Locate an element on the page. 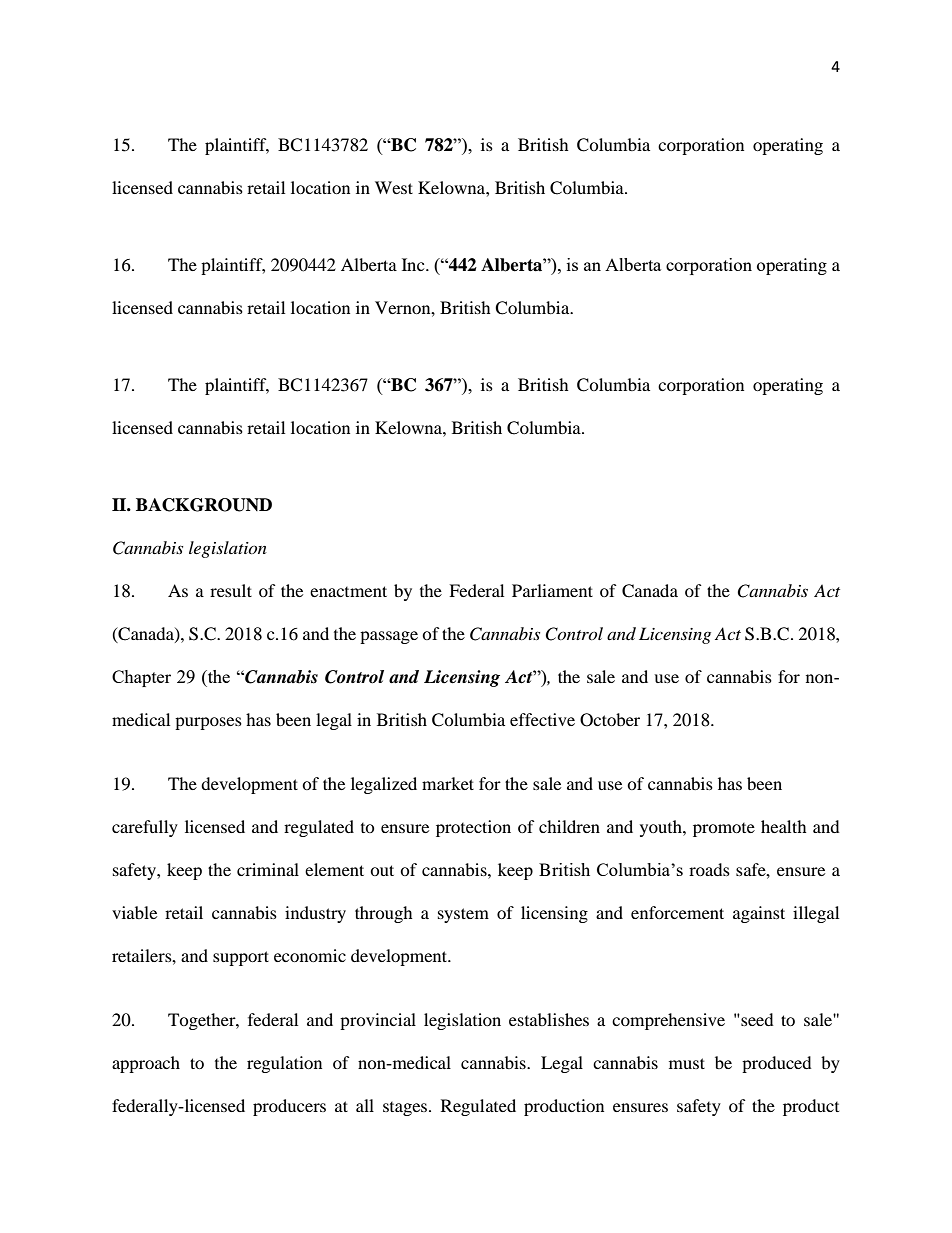  approach is located at coordinates (146, 1064).
